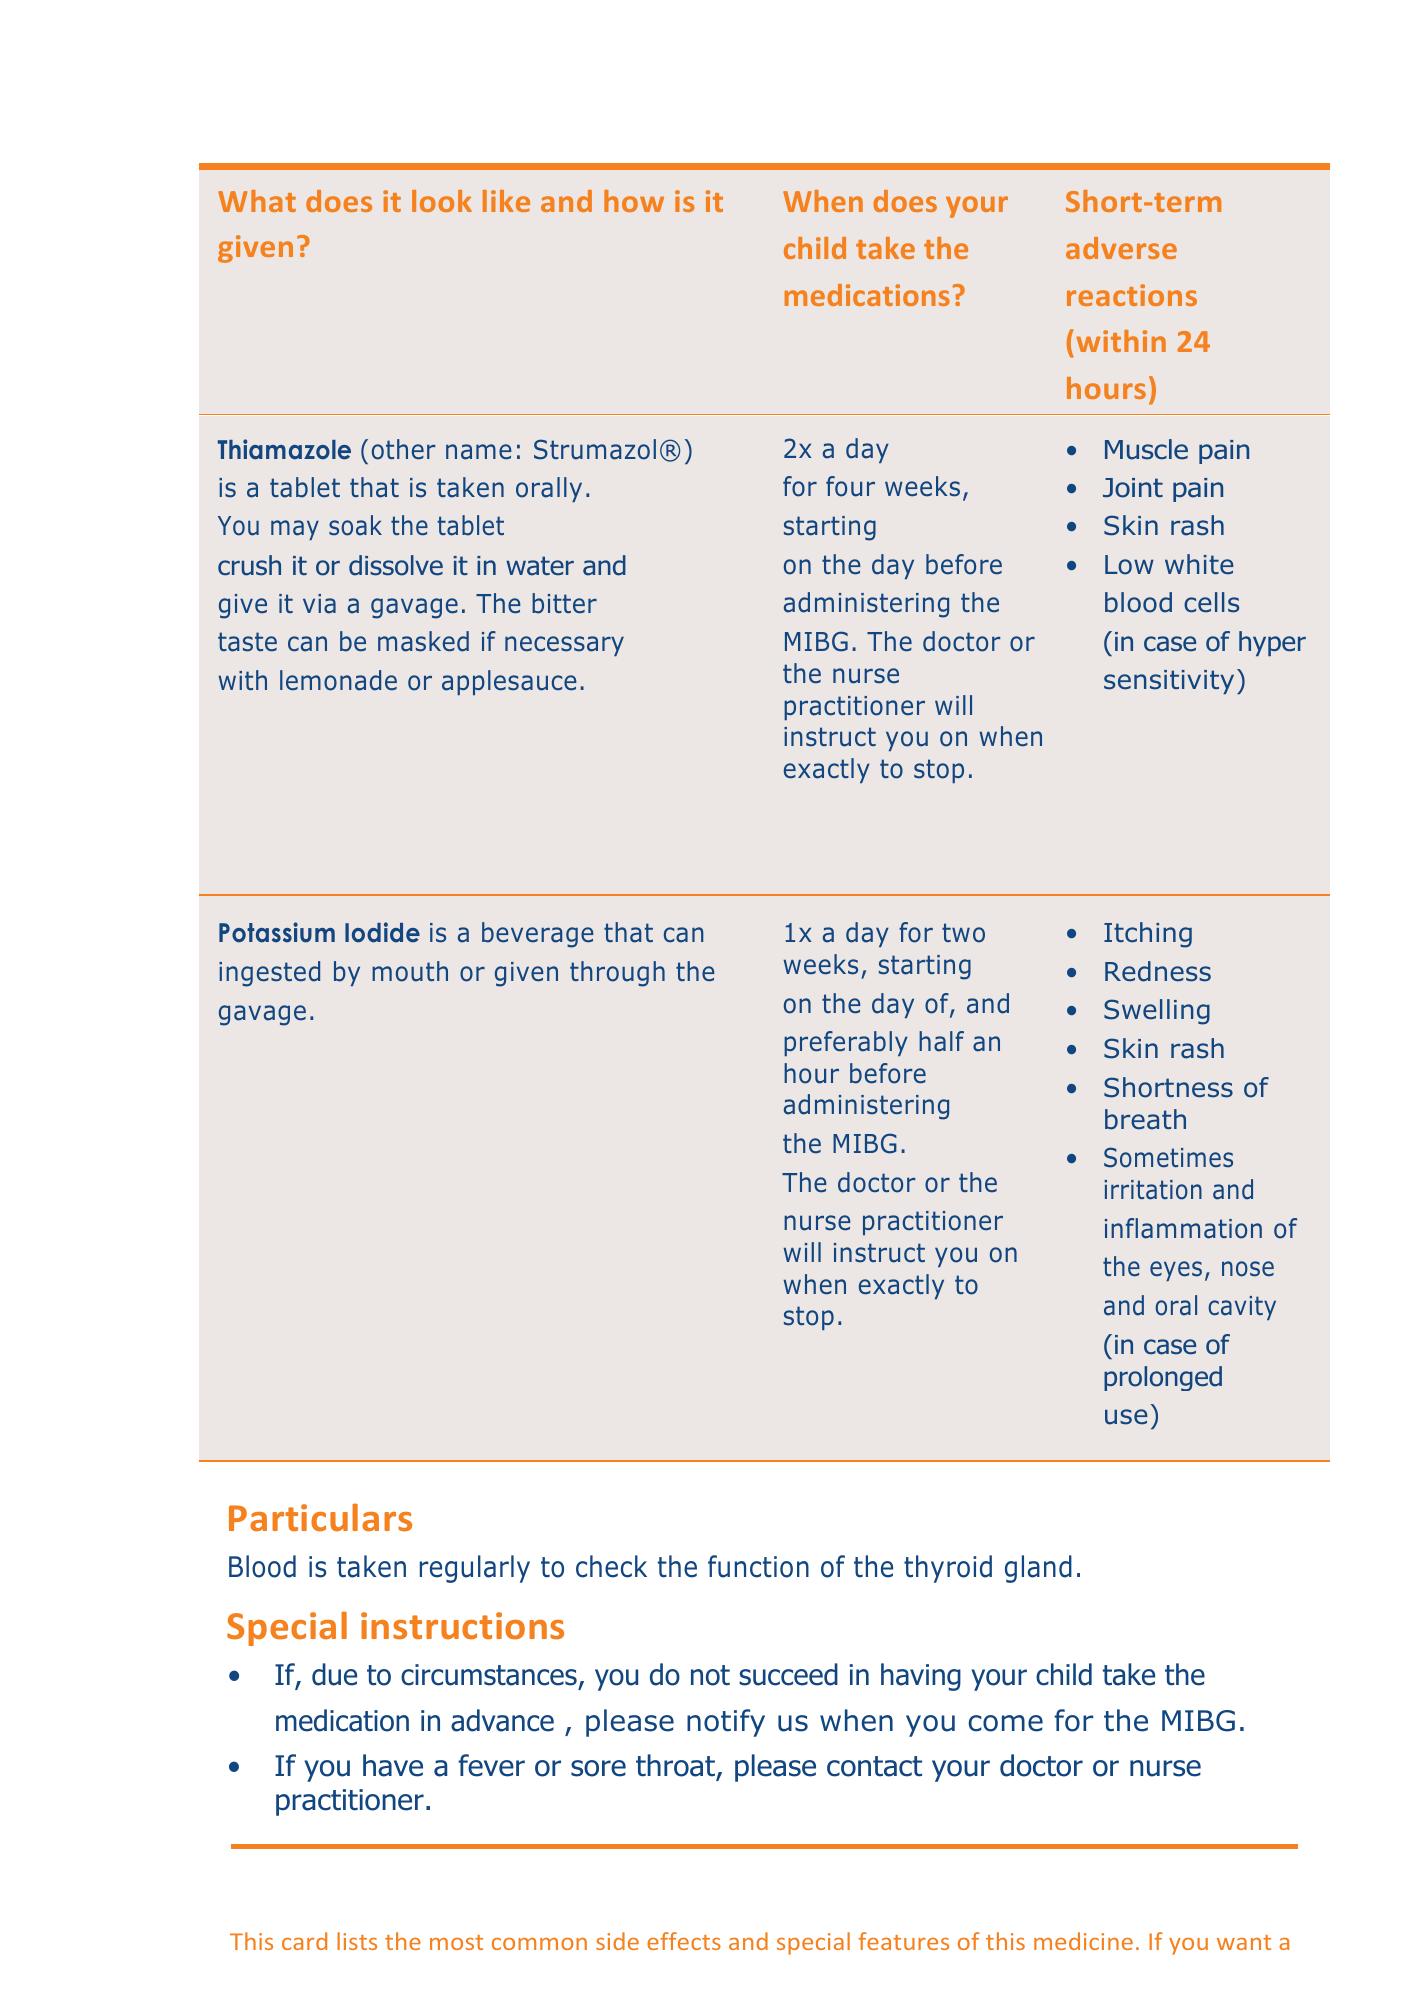 This screenshot has width=1410, height=1995. What do you see at coordinates (1121, 248) in the screenshot?
I see `adverse` at bounding box center [1121, 248].
